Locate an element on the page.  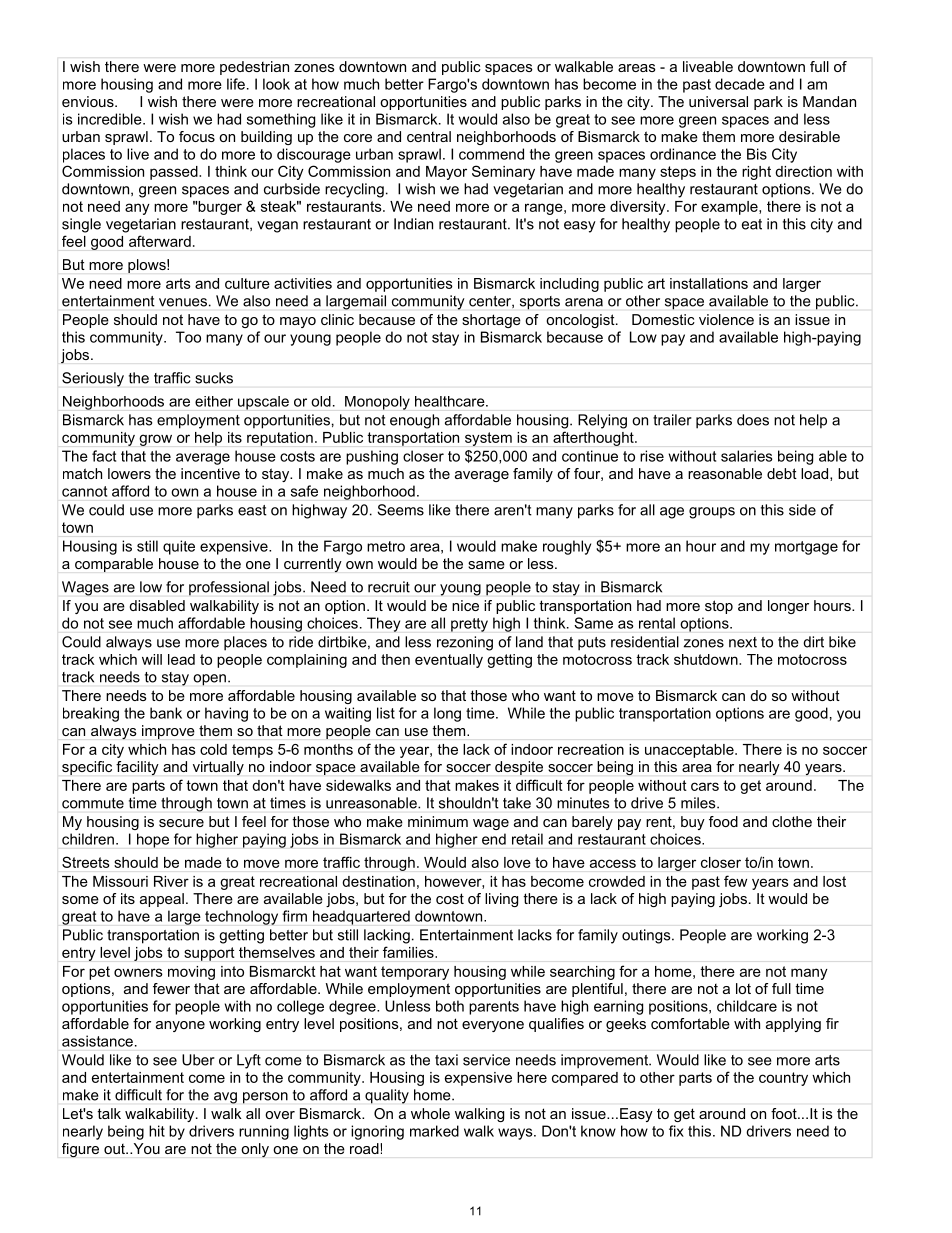
focus is located at coordinates (197, 136).
